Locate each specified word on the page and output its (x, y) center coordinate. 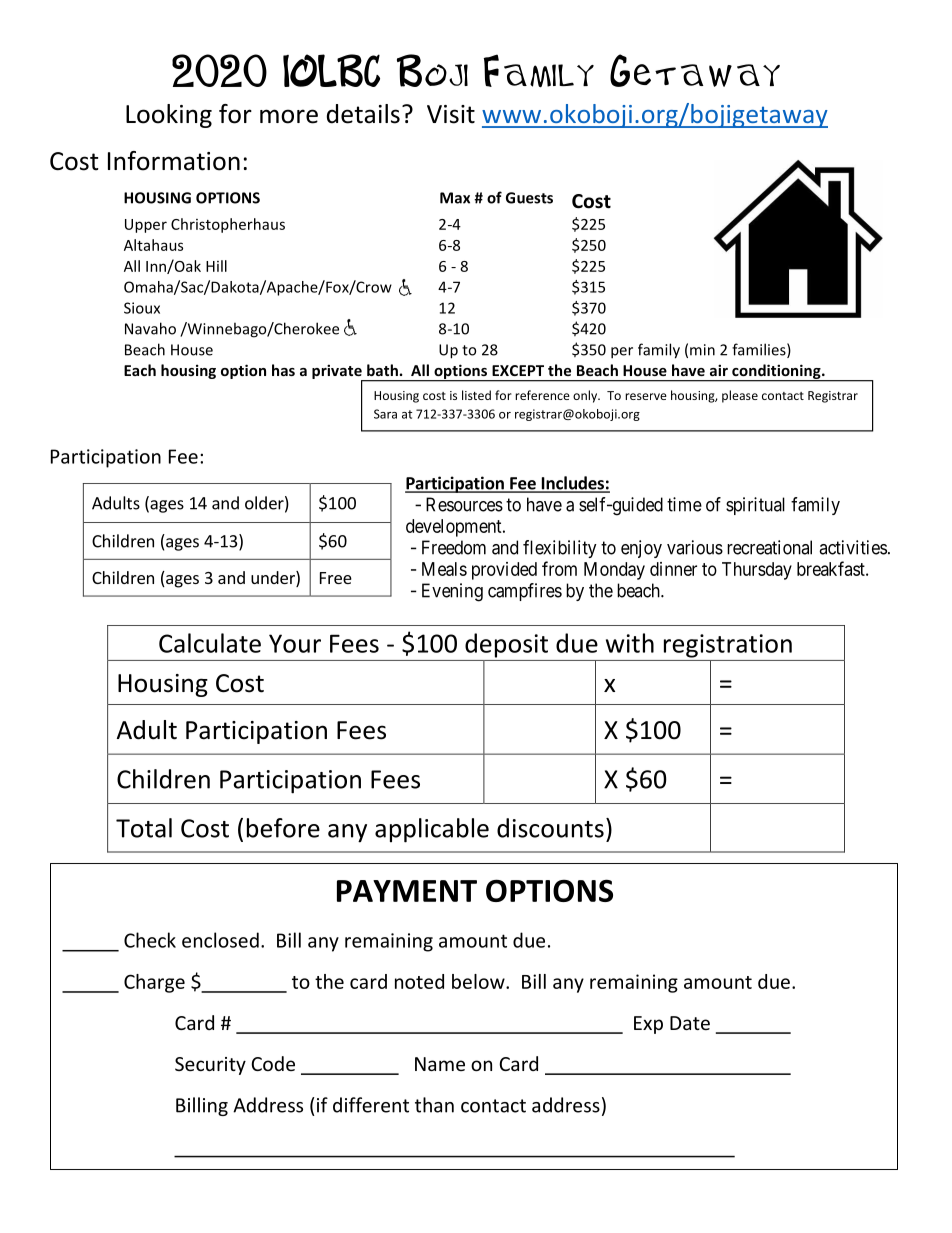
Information (174, 161)
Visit (451, 114)
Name (440, 1064)
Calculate (210, 643)
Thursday (757, 571)
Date (690, 1023)
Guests (529, 198)
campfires (525, 592)
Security (210, 1066)
